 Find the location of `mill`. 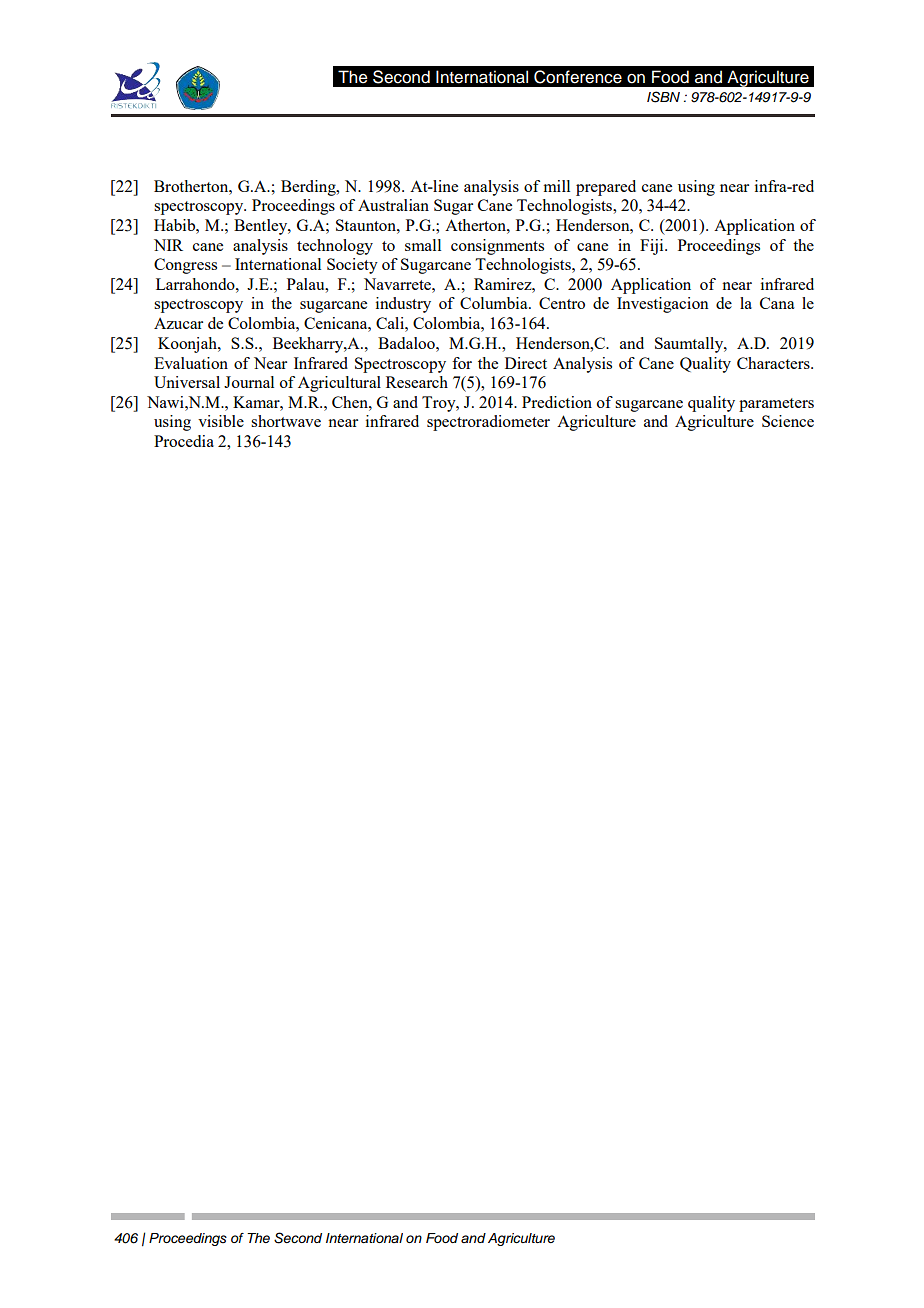

mill is located at coordinates (557, 186).
